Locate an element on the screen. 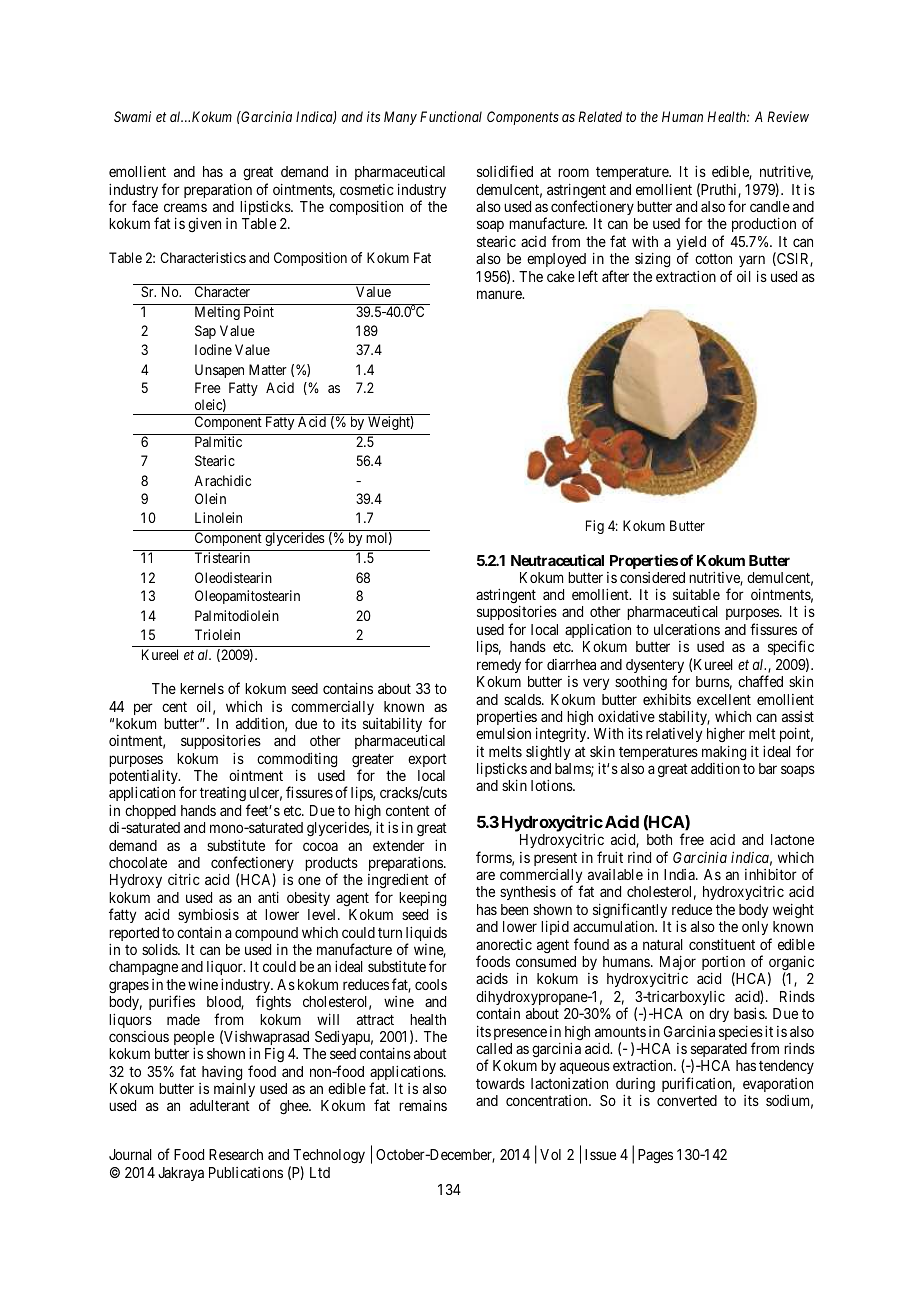  Review is located at coordinates (788, 116).
